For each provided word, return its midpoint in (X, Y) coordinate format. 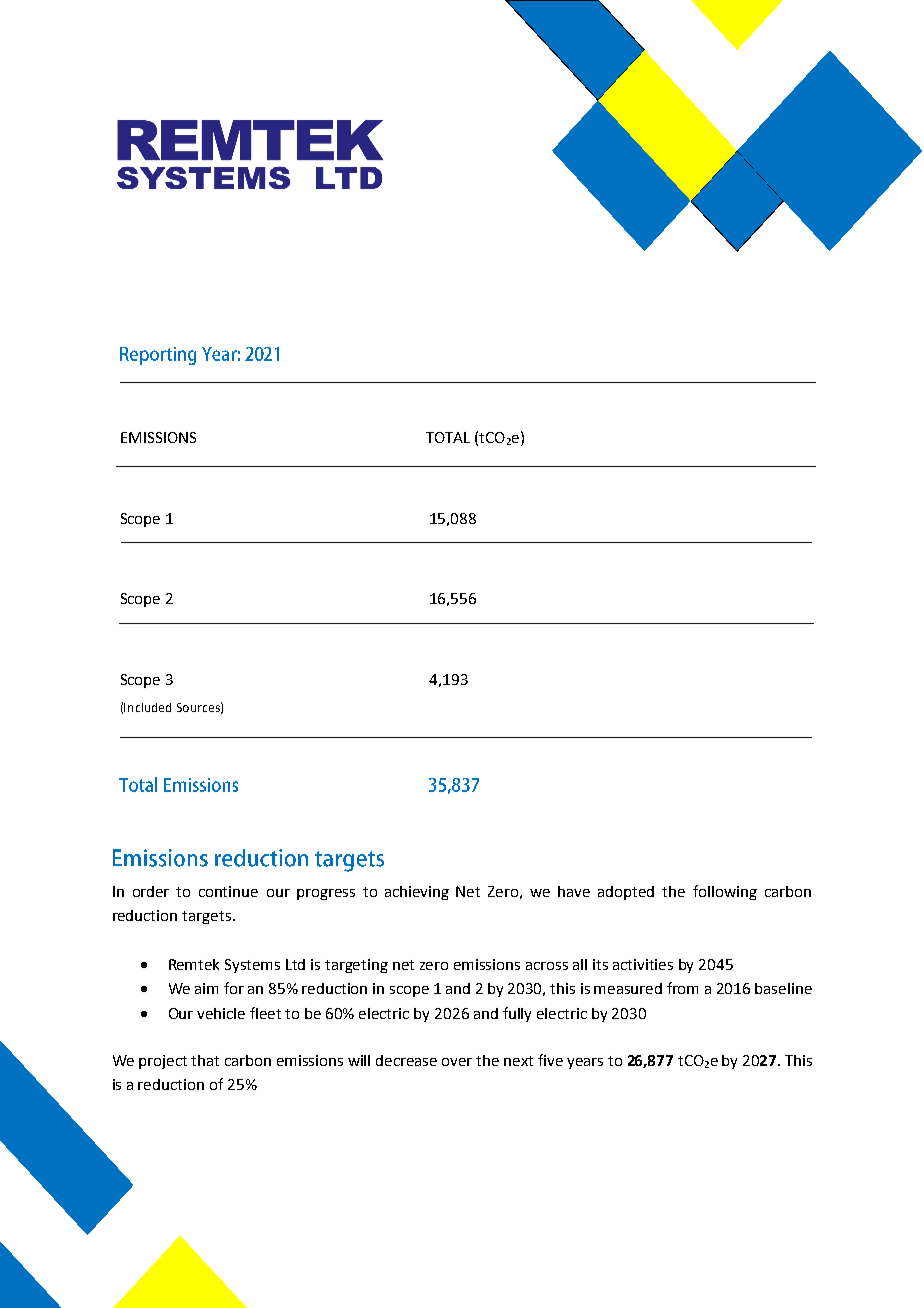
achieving (417, 893)
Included (147, 707)
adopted (626, 893)
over (457, 1062)
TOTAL (448, 437)
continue (228, 891)
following (725, 892)
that (205, 1060)
